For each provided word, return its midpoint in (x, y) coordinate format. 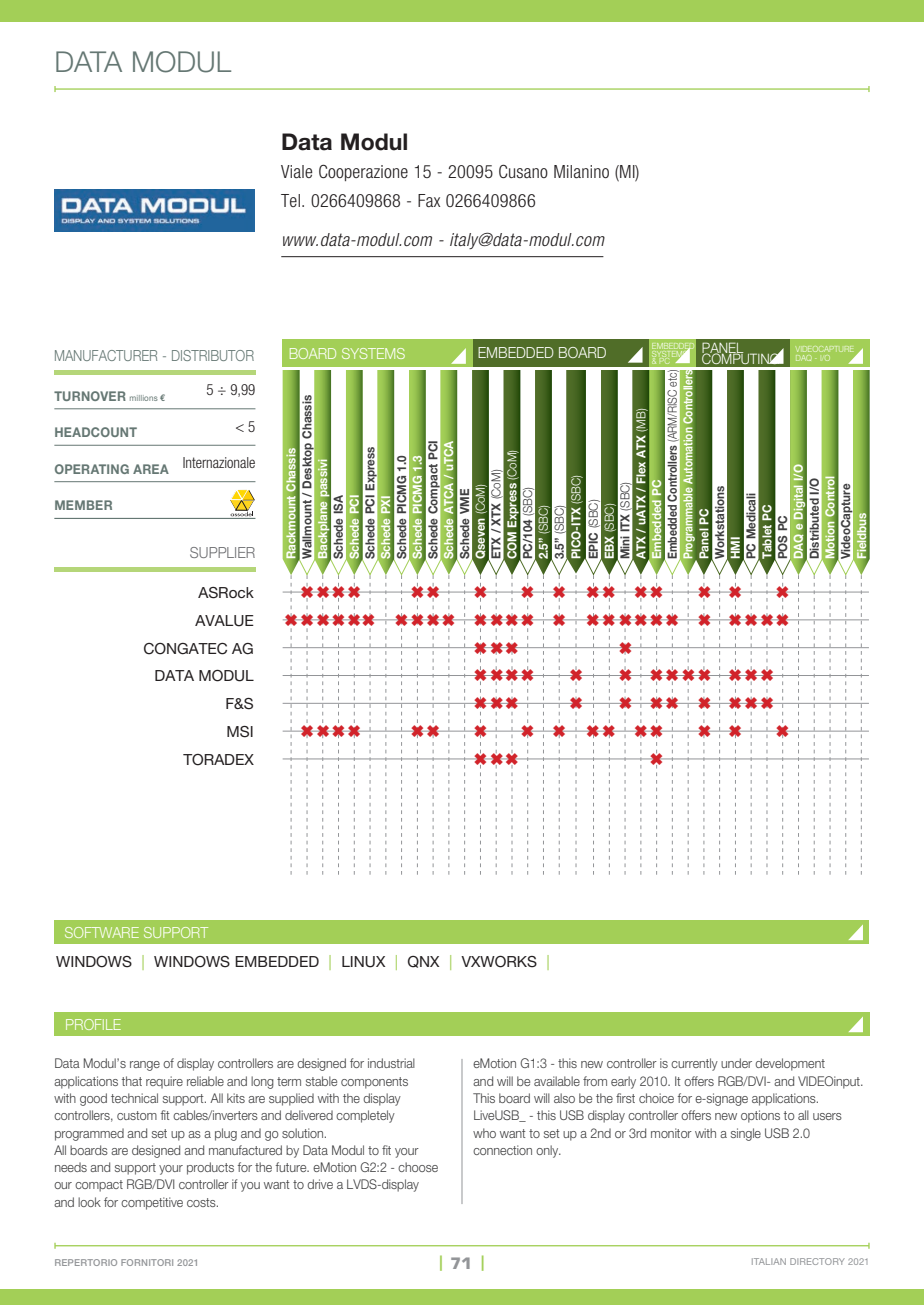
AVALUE (224, 621)
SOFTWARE (102, 932)
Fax (429, 200)
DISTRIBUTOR (213, 355)
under (736, 1063)
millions (144, 398)
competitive (152, 1203)
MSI (240, 732)
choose (418, 1167)
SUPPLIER (222, 552)
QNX (423, 962)
